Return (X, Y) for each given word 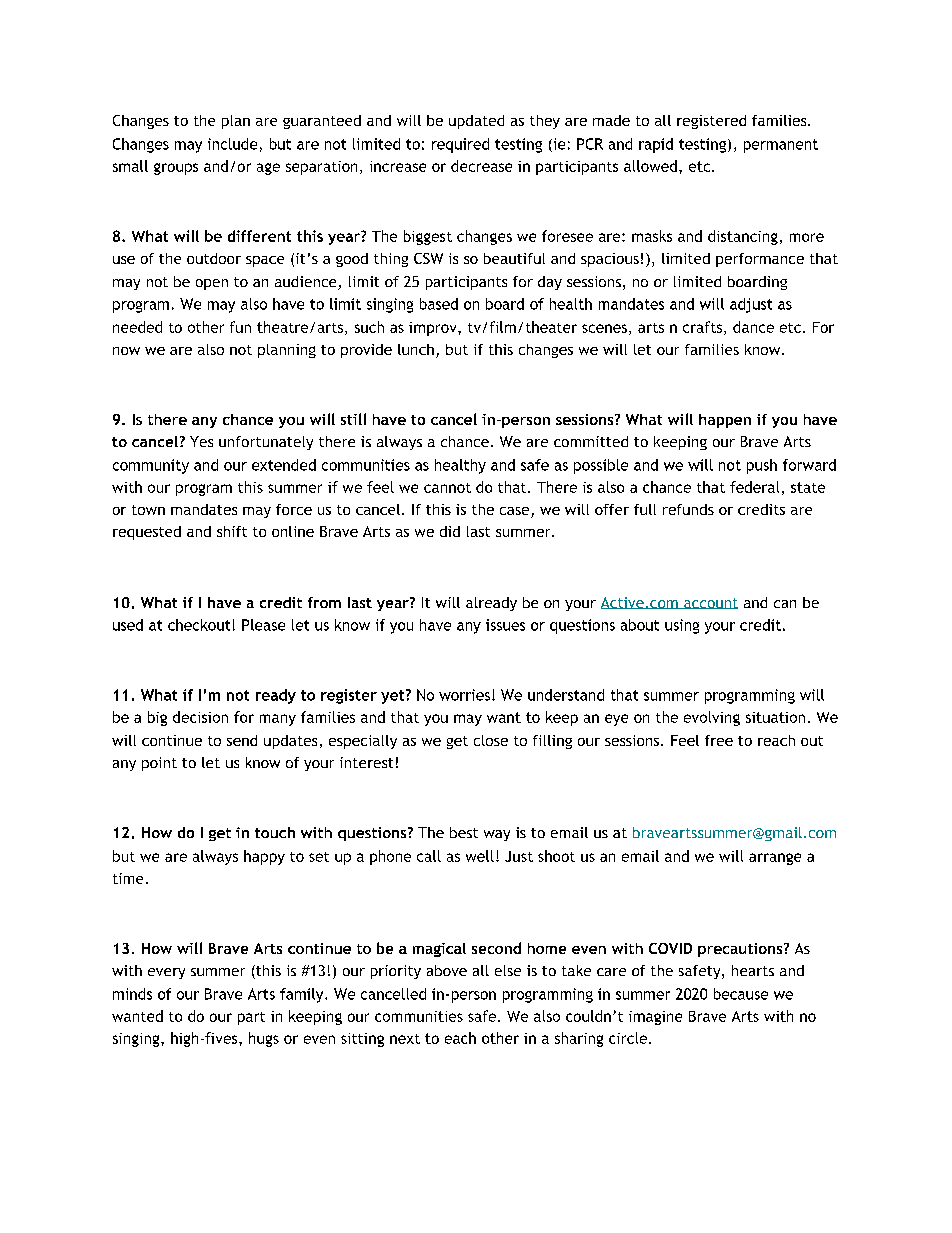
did (450, 531)
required (460, 145)
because (741, 994)
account (710, 603)
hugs (264, 1039)
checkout (199, 625)
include (232, 144)
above (447, 970)
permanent (781, 146)
